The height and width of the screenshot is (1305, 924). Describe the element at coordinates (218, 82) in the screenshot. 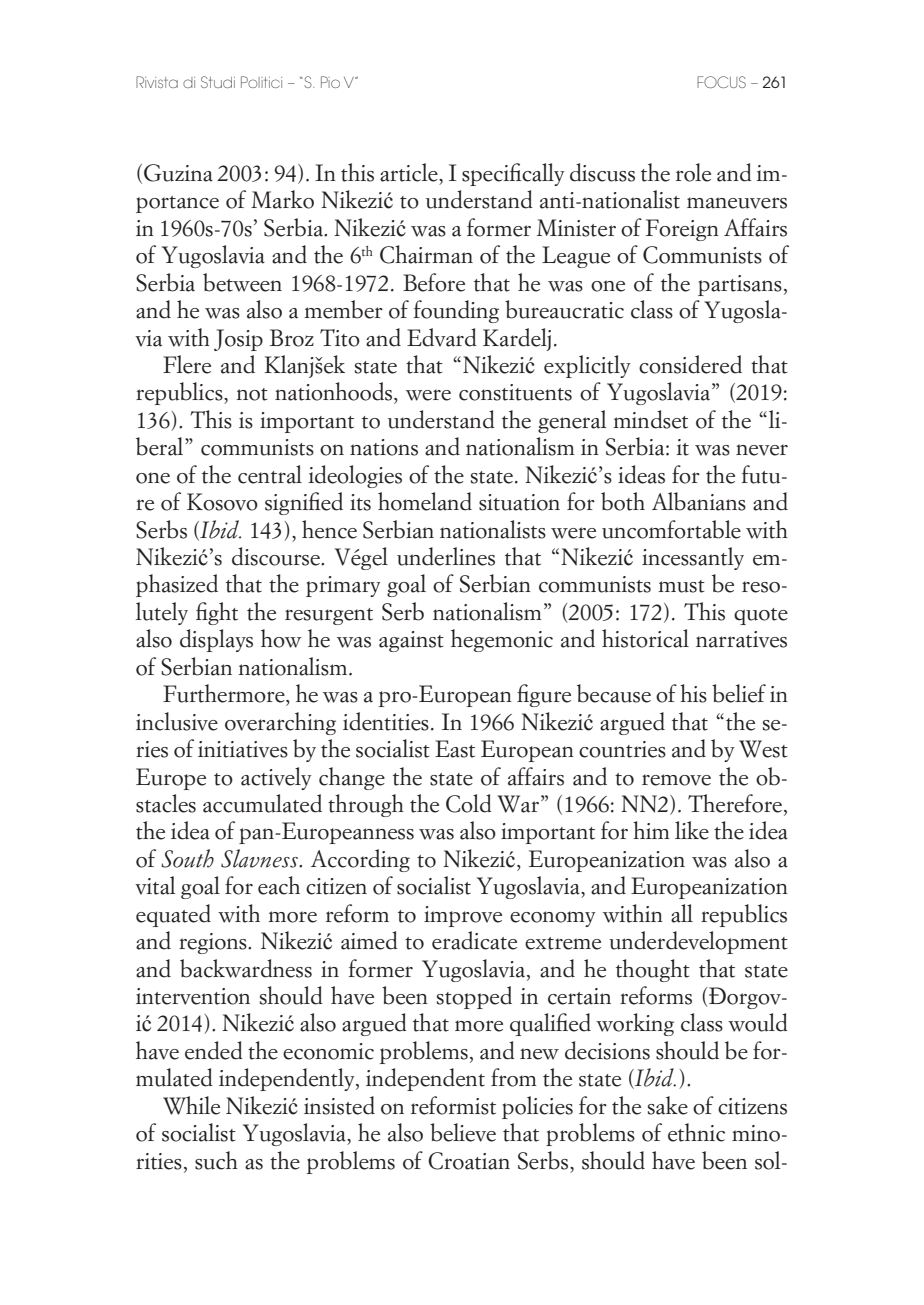

I see `Studi` at that location.
